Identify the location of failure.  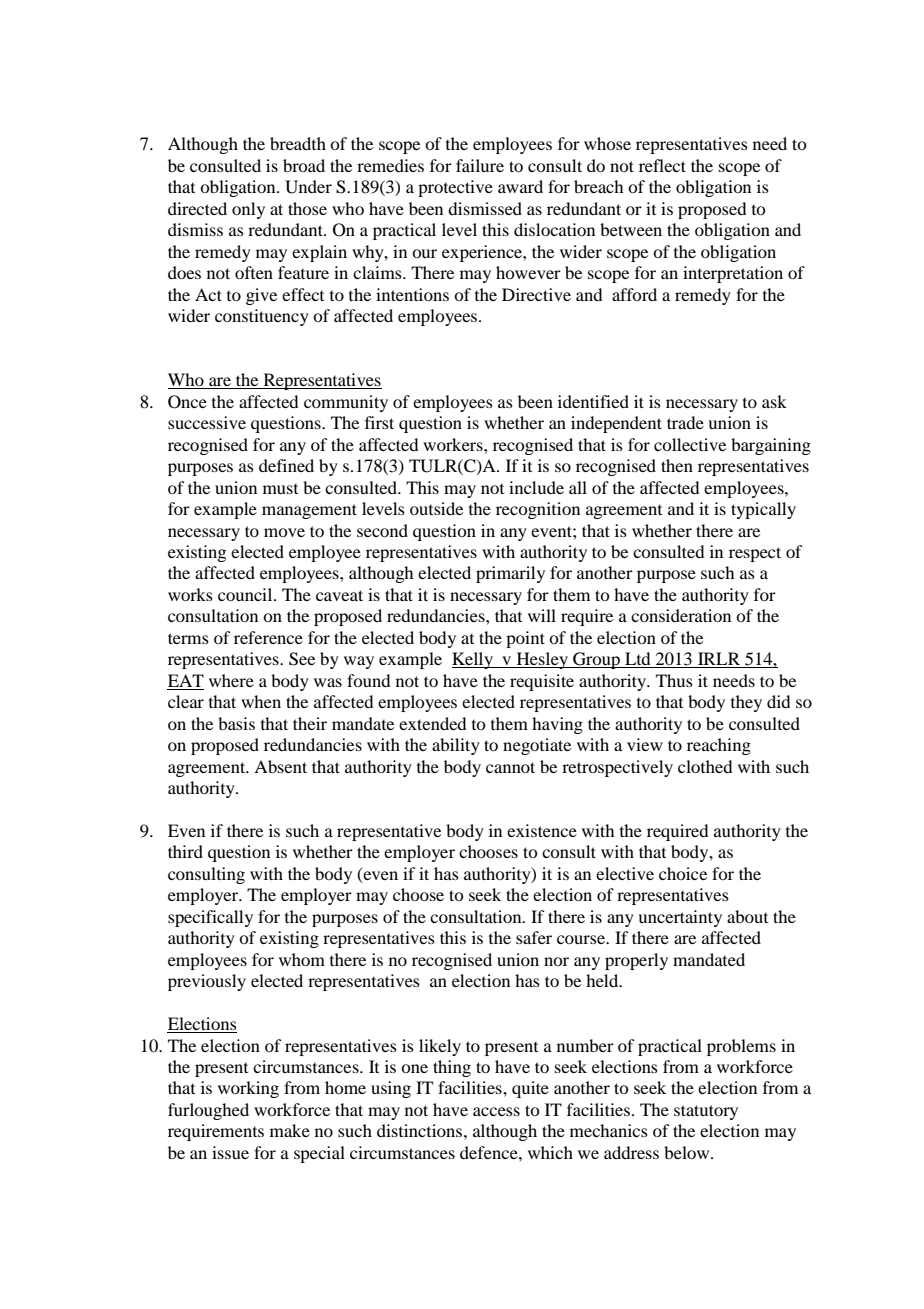
(480, 165).
